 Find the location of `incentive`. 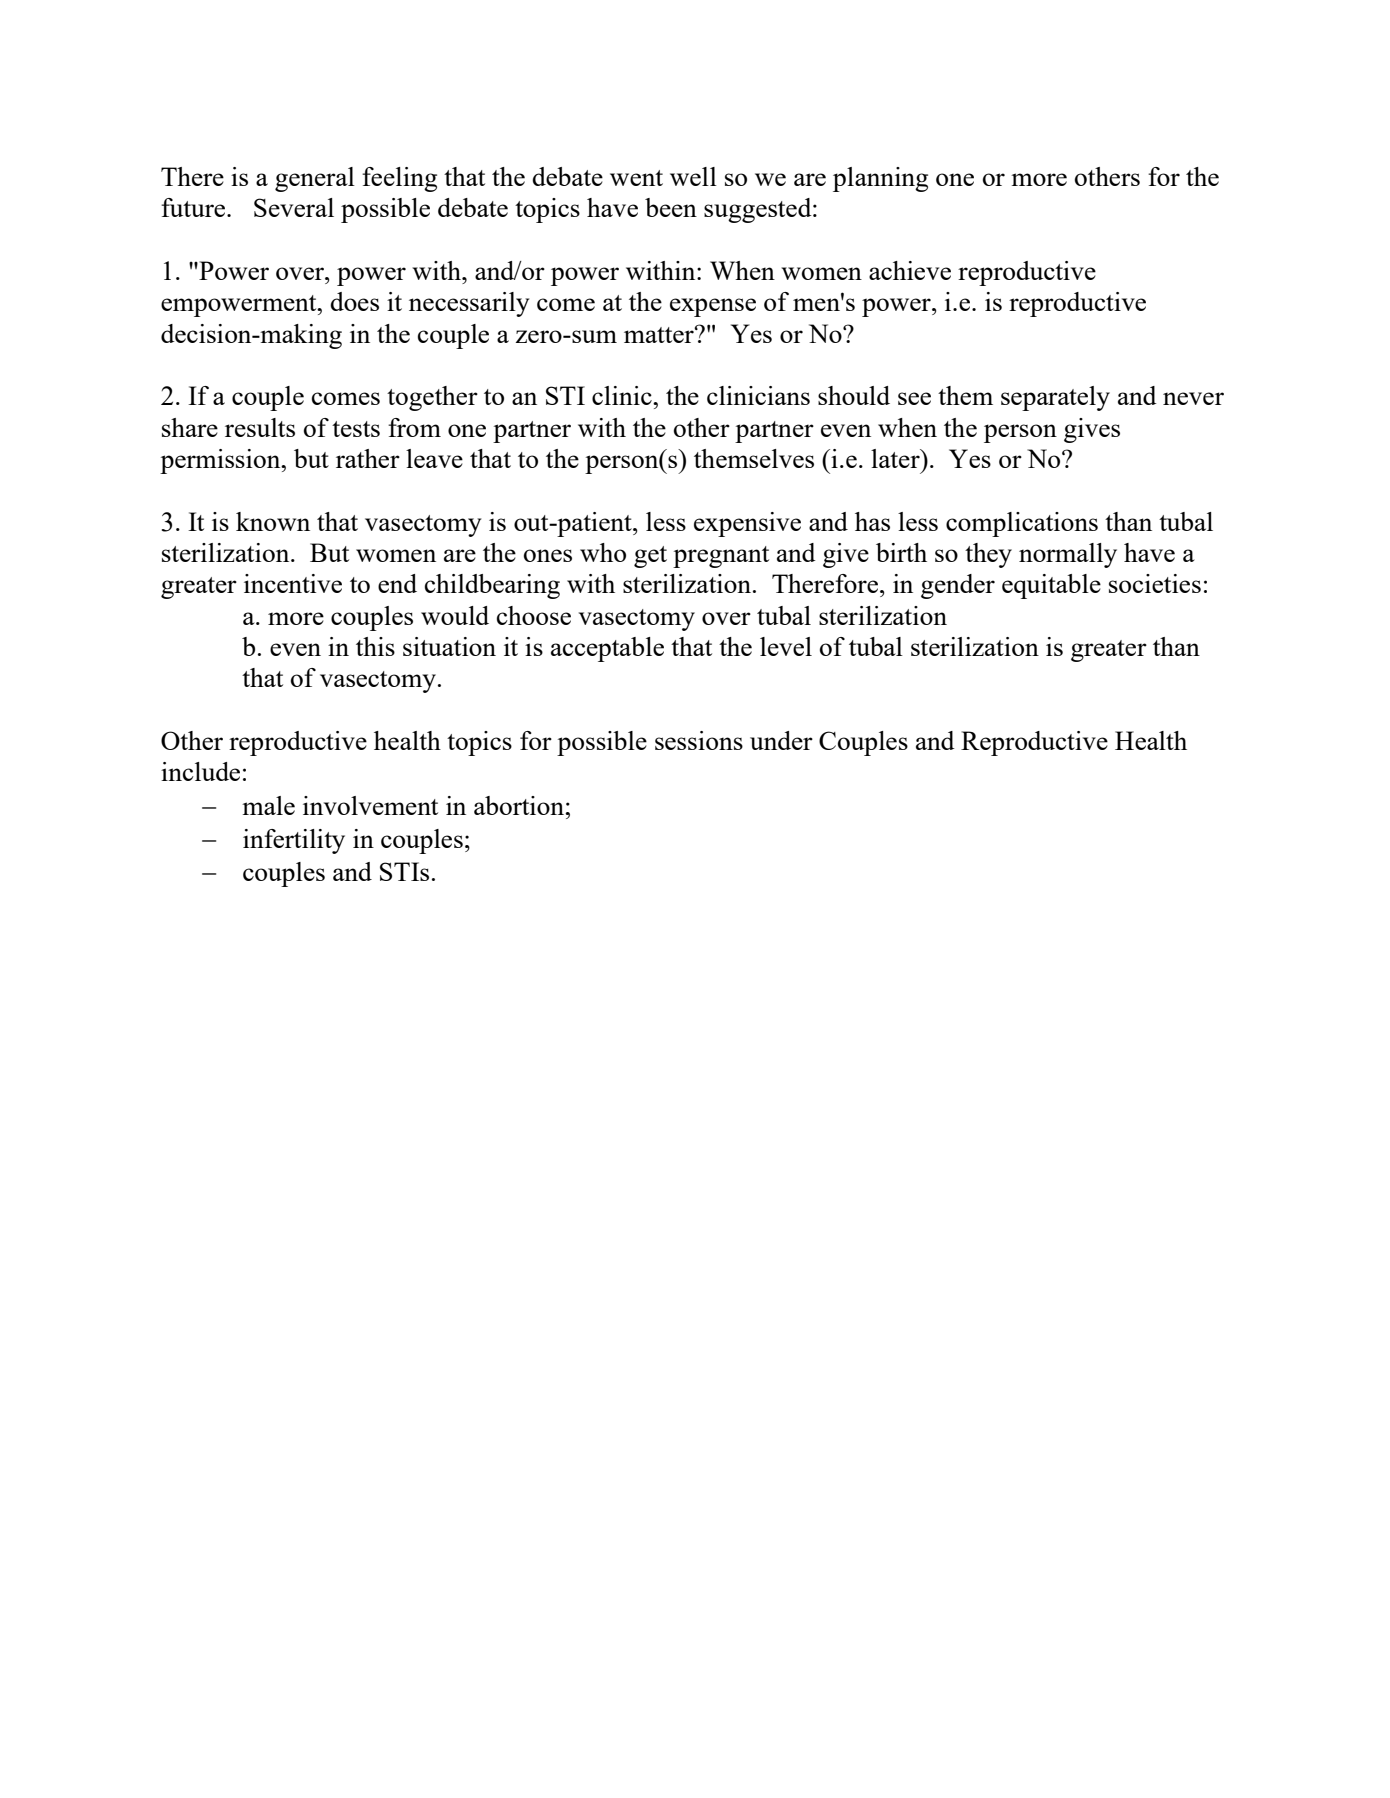

incentive is located at coordinates (293, 583).
